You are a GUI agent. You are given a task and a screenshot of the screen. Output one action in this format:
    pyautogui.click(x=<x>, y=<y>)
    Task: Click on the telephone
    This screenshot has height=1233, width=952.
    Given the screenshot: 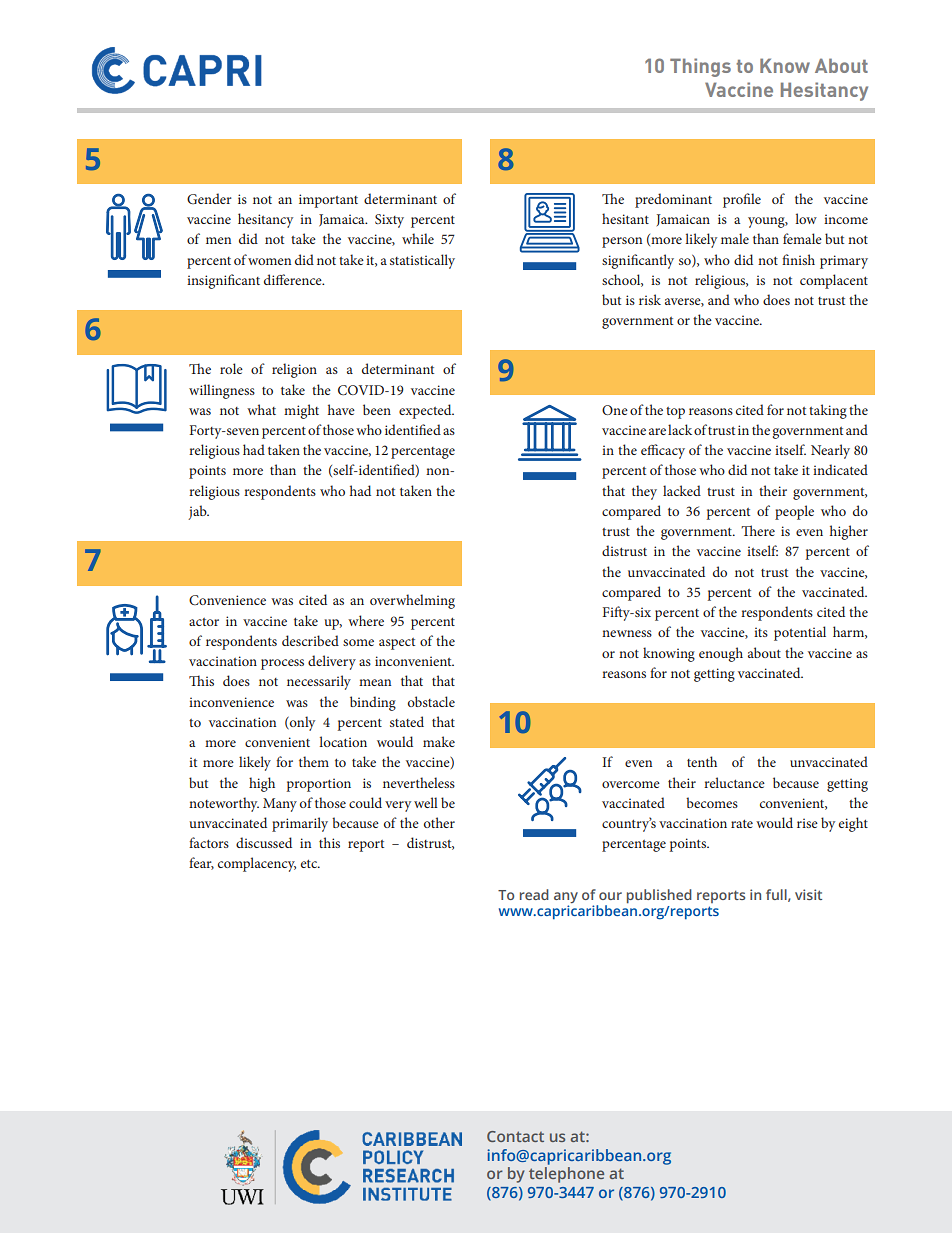 What is the action you would take?
    pyautogui.click(x=566, y=1175)
